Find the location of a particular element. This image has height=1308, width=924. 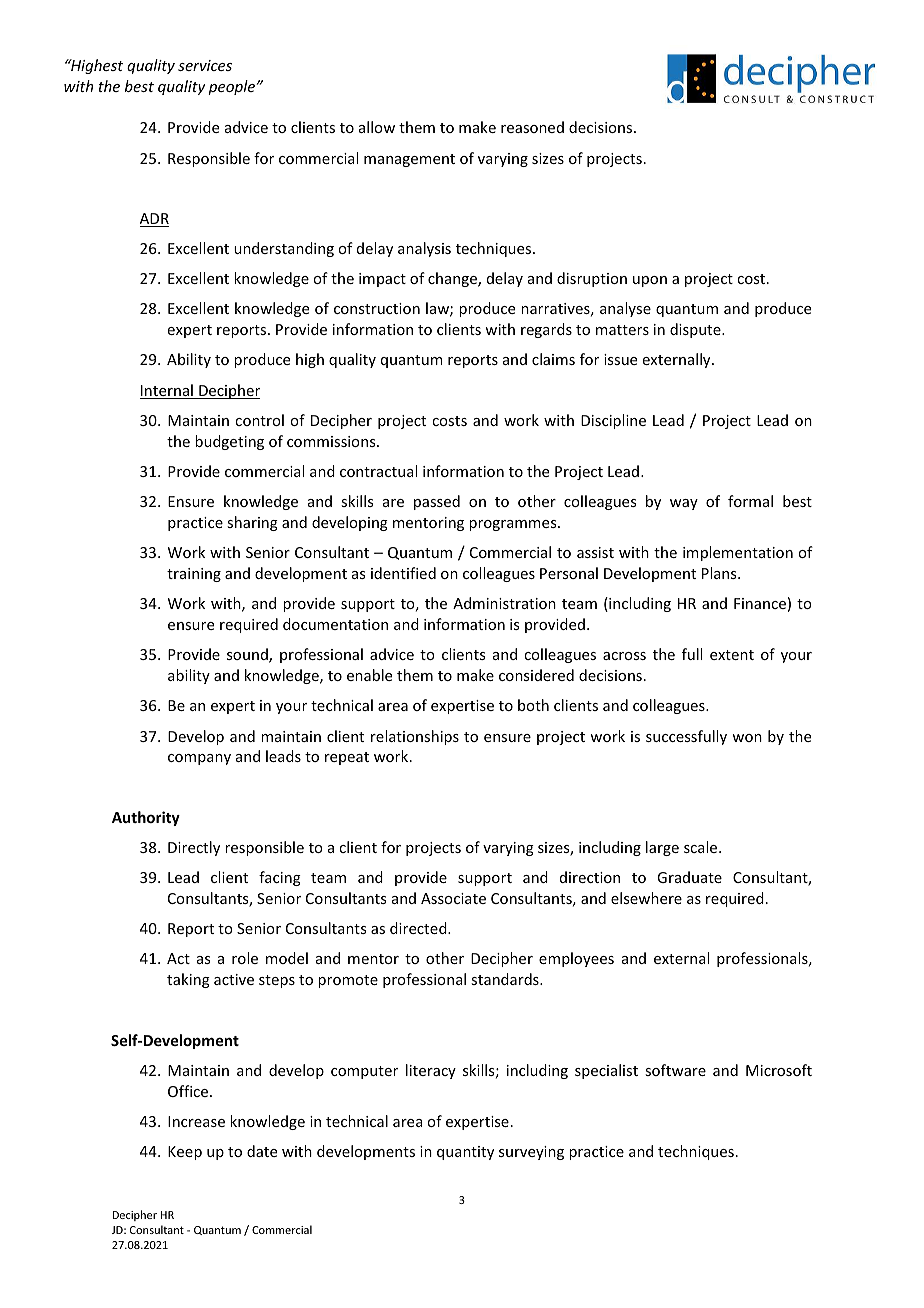

reasoned is located at coordinates (532, 127).
